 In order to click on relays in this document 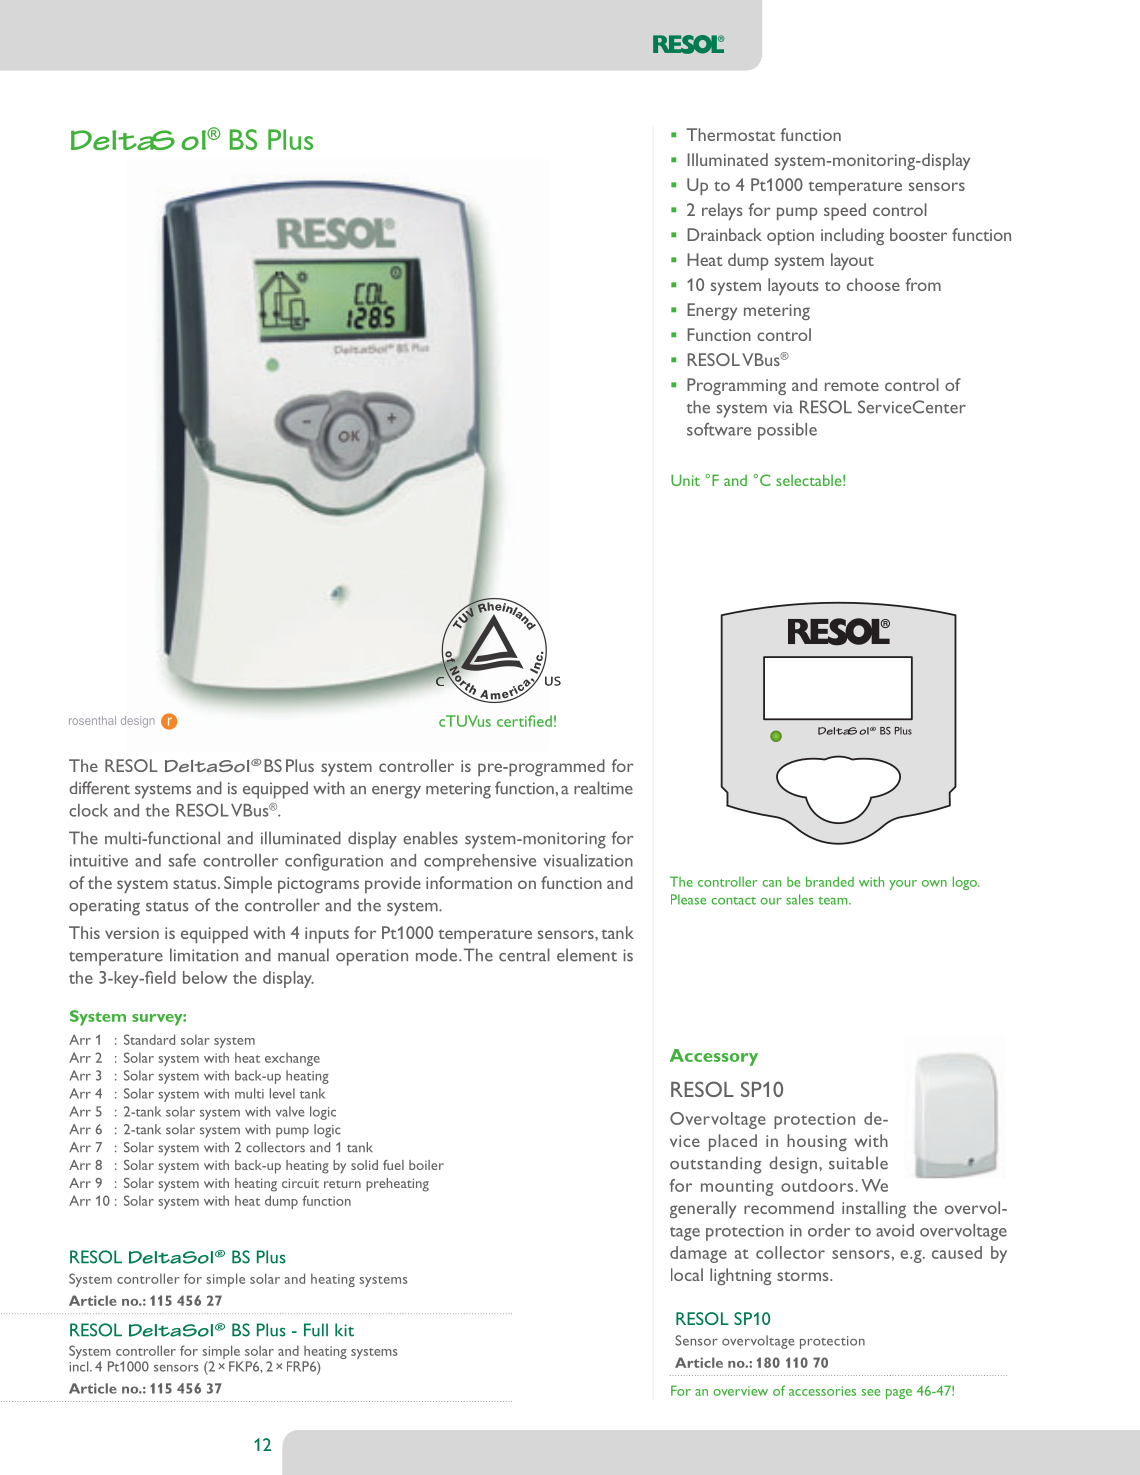, I will do `click(722, 211)`.
